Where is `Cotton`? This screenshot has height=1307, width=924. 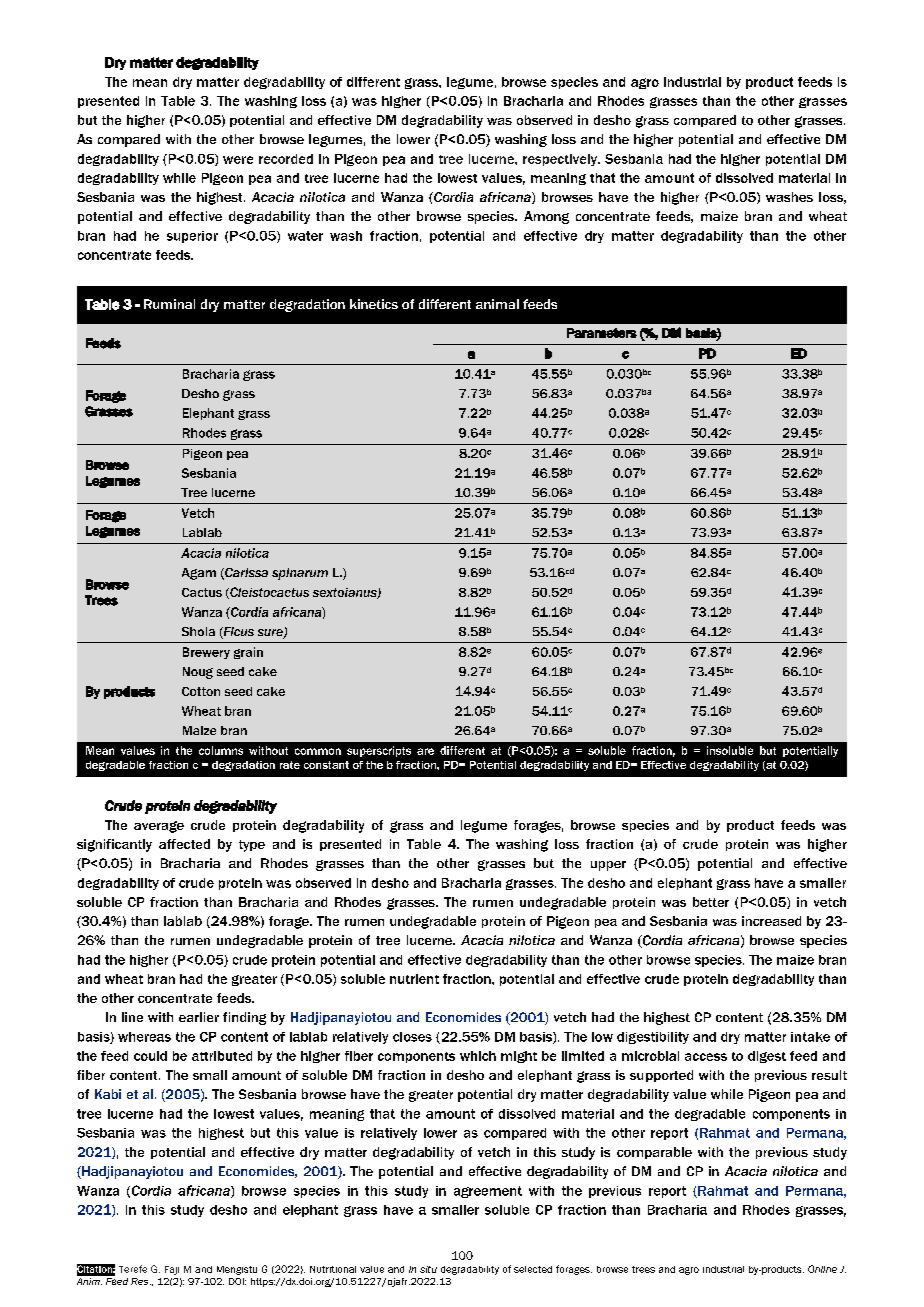 Cotton is located at coordinates (201, 691).
